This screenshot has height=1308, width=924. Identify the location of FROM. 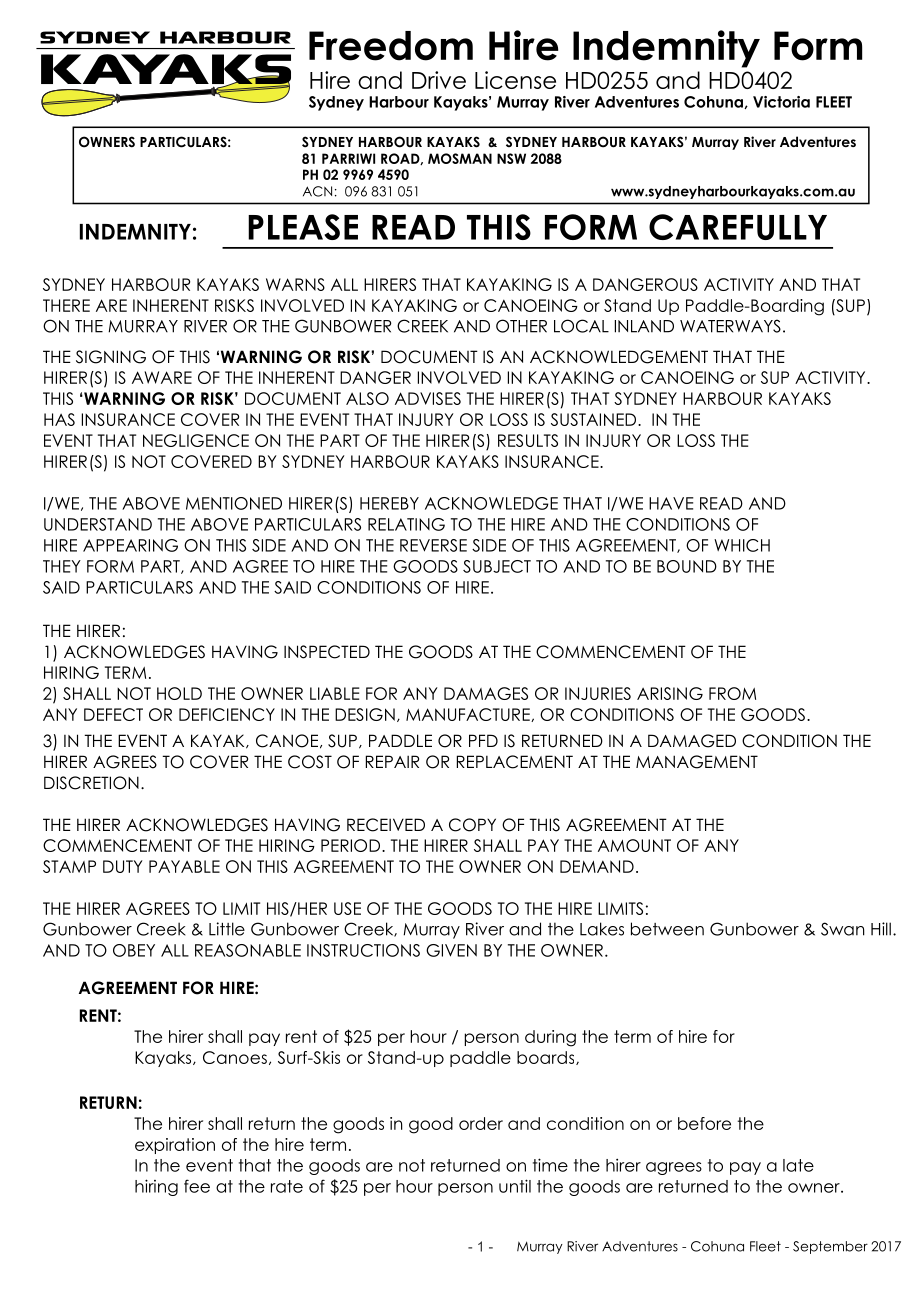
(732, 693).
